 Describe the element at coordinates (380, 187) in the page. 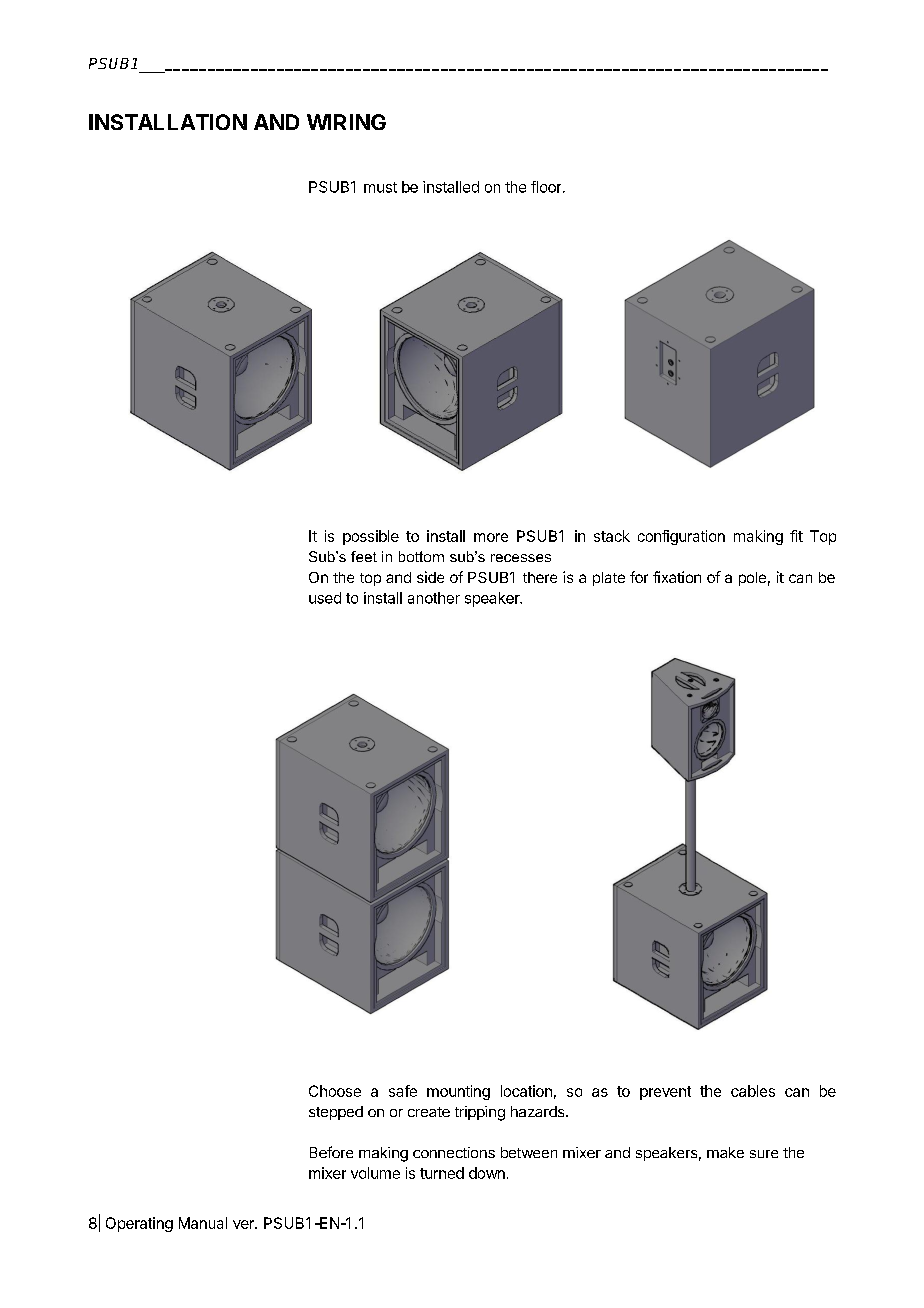

I see `must` at that location.
